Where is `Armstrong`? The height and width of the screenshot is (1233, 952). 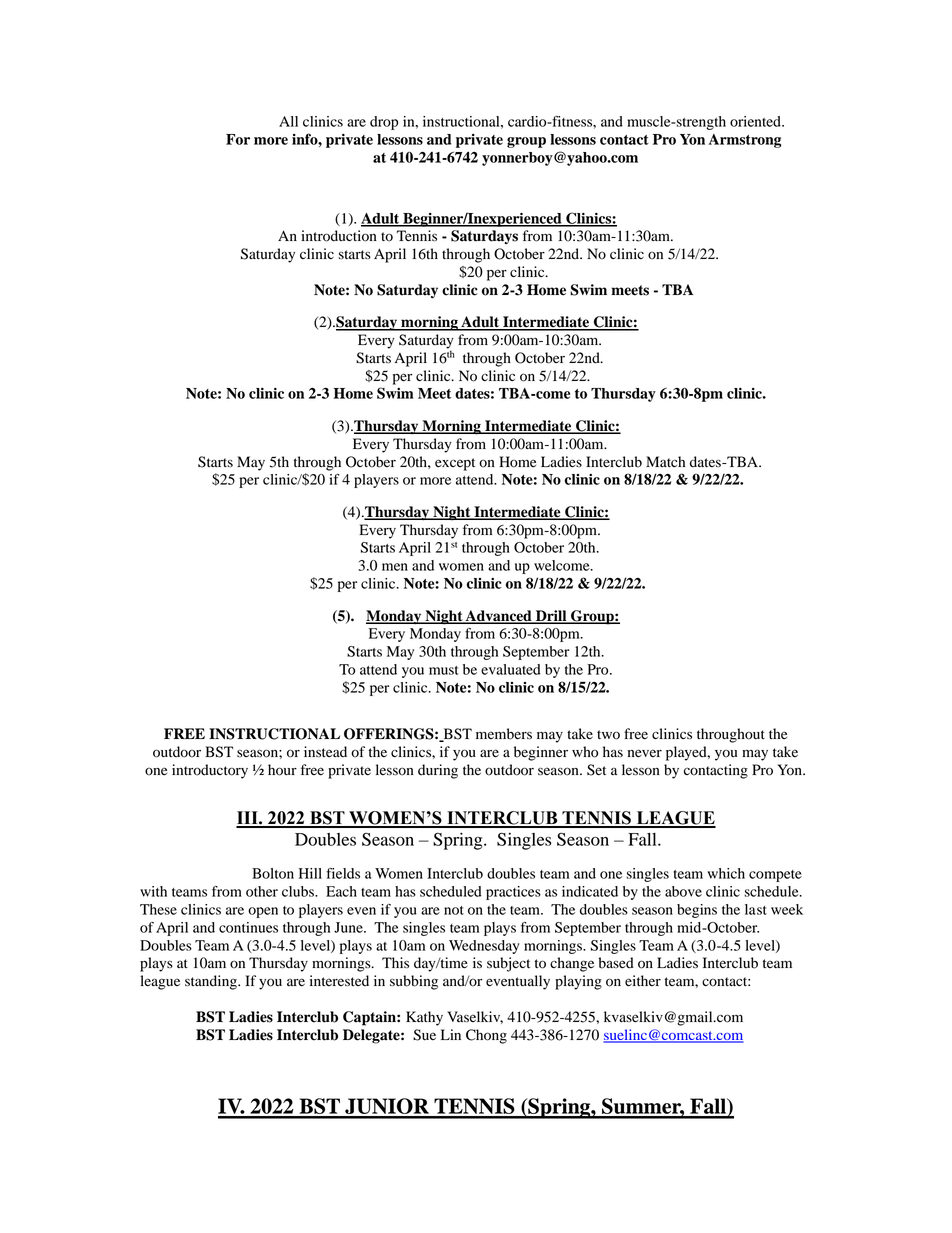
Armstrong is located at coordinates (745, 141).
